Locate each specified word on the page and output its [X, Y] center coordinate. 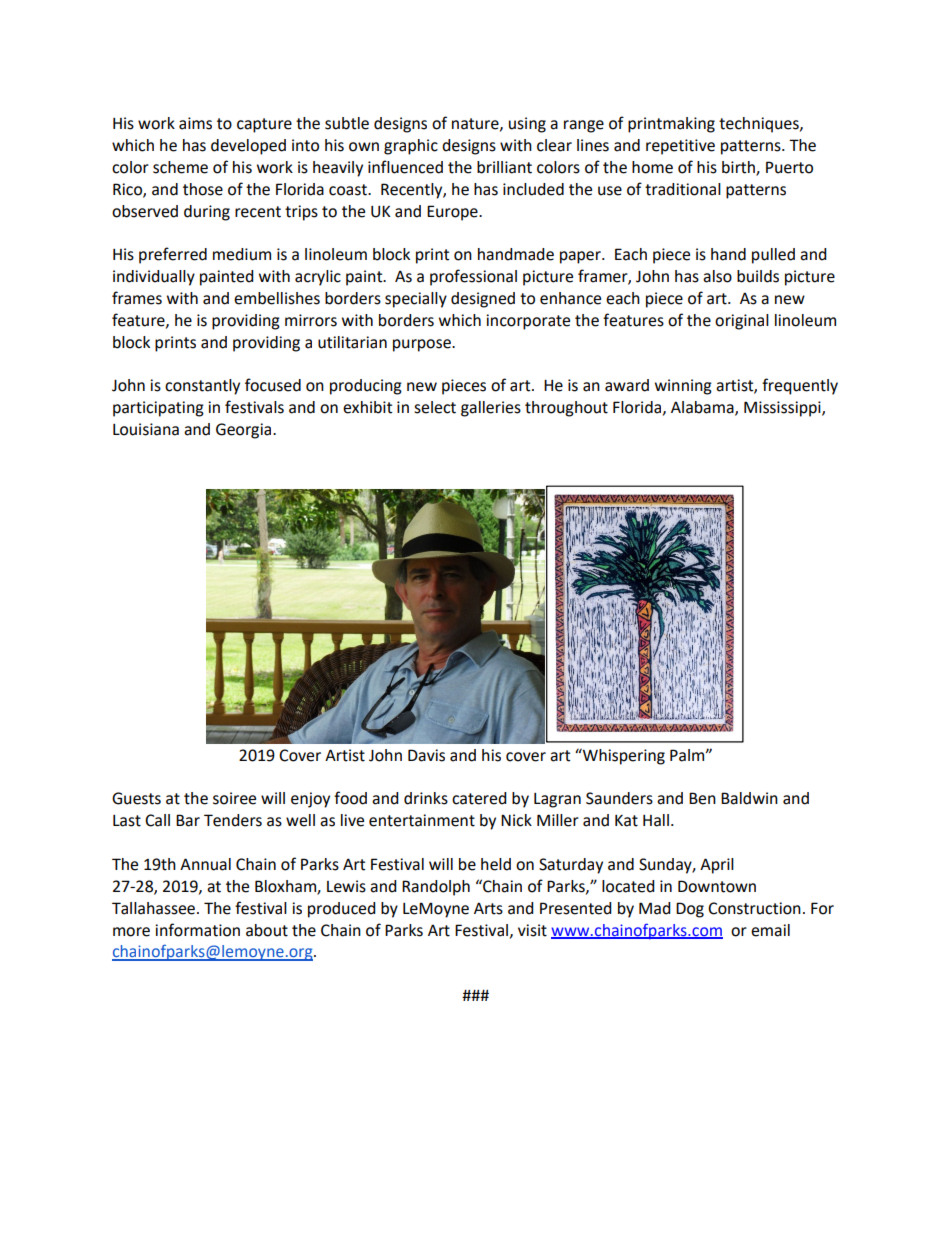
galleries [491, 409]
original [742, 322]
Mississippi [783, 409]
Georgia [245, 431]
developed [248, 147]
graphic [411, 147]
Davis [426, 755]
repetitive [680, 147]
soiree [234, 798]
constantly [202, 387]
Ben [702, 798]
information [197, 930]
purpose [423, 345]
